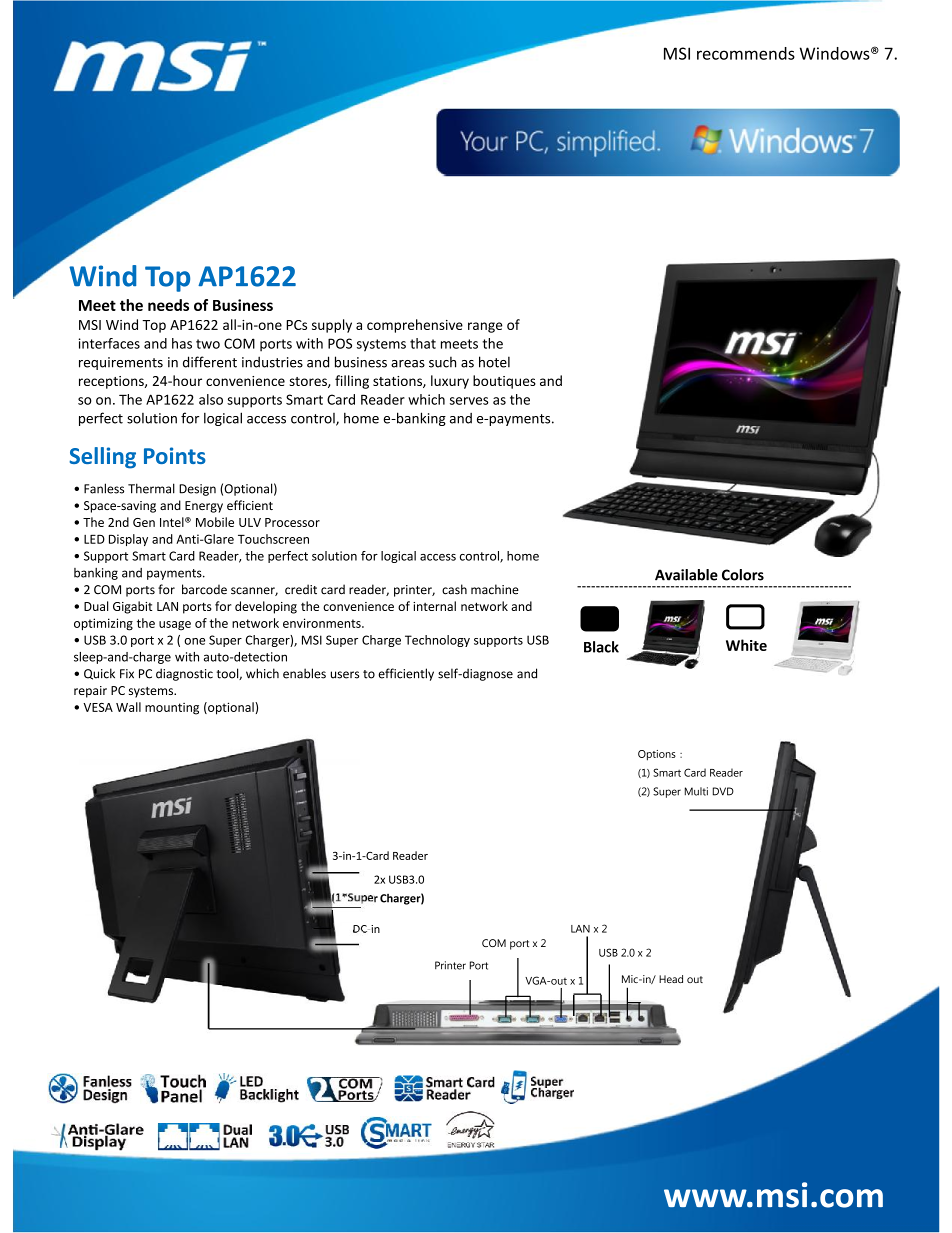 The width and height of the screenshot is (952, 1233). What do you see at coordinates (485, 327) in the screenshot?
I see `range` at bounding box center [485, 327].
